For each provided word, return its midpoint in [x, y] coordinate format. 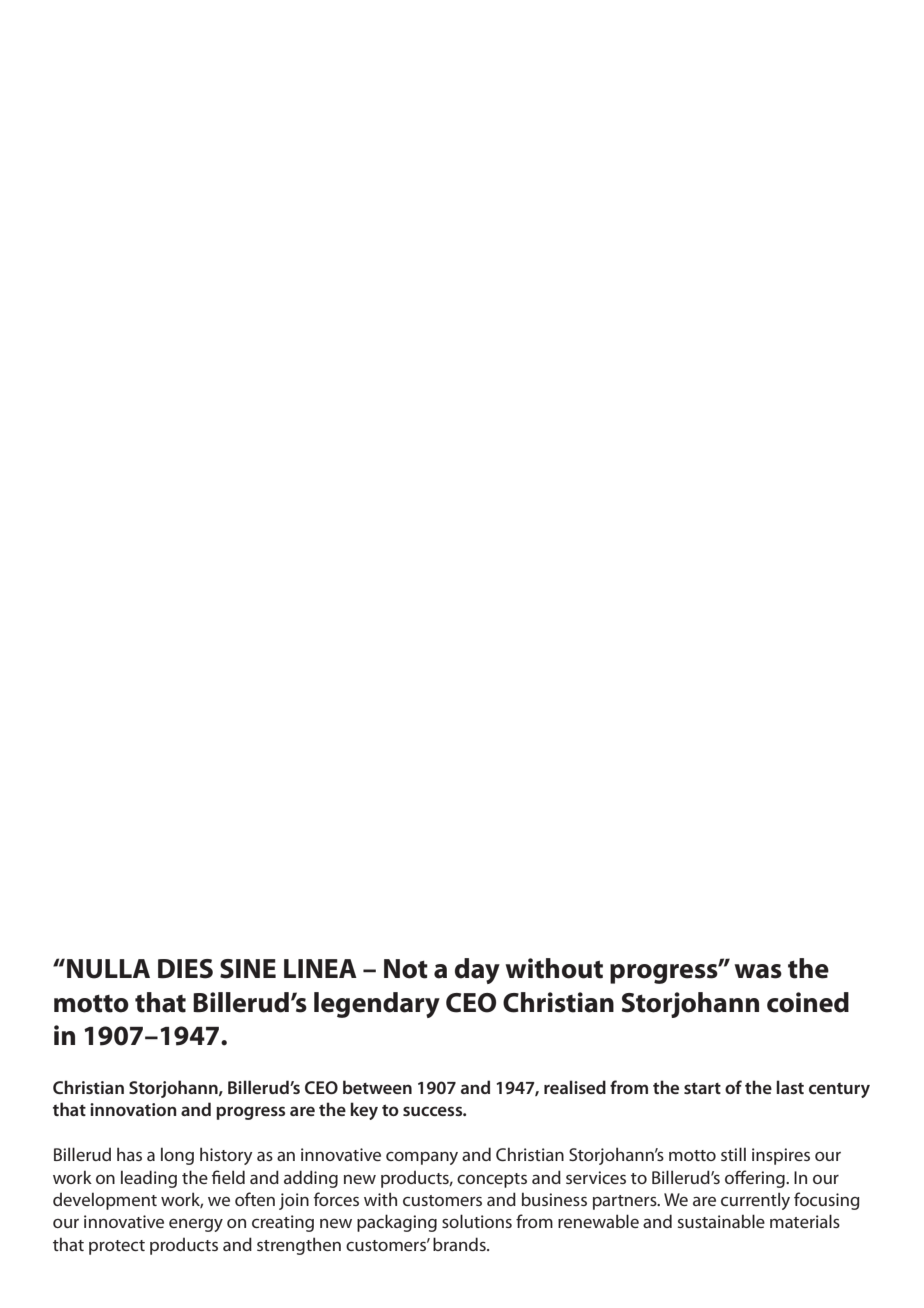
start [702, 1088]
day [477, 971]
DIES [185, 969]
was [758, 971]
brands [460, 1244]
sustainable [721, 1221]
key [364, 1111]
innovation [133, 1109]
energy [196, 1225]
